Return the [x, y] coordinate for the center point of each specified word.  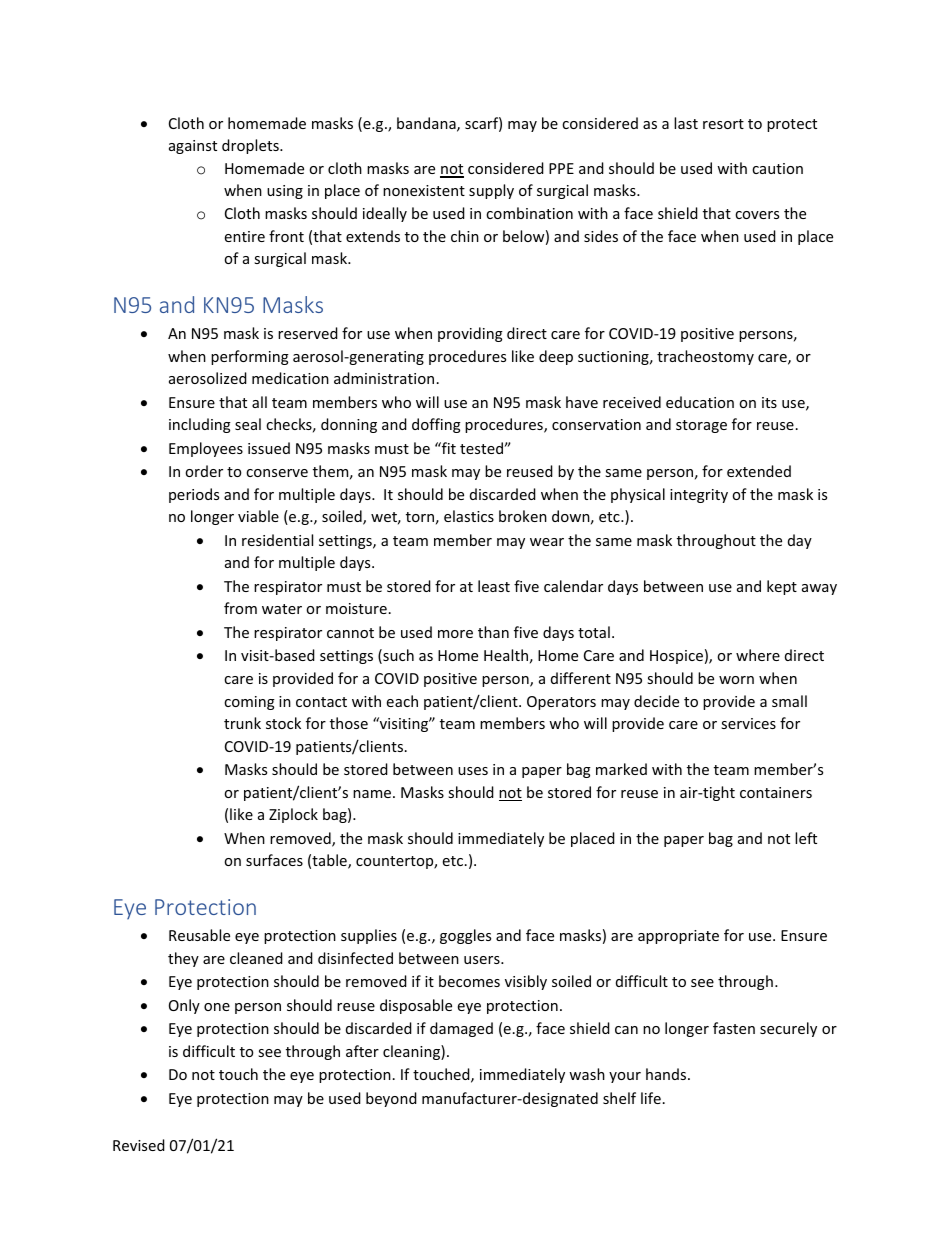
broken [523, 516]
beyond [391, 1099]
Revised [139, 1145]
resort [723, 124]
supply [491, 191]
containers [776, 792]
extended [759, 471]
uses [473, 771]
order [204, 471]
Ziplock [293, 815]
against [193, 147]
